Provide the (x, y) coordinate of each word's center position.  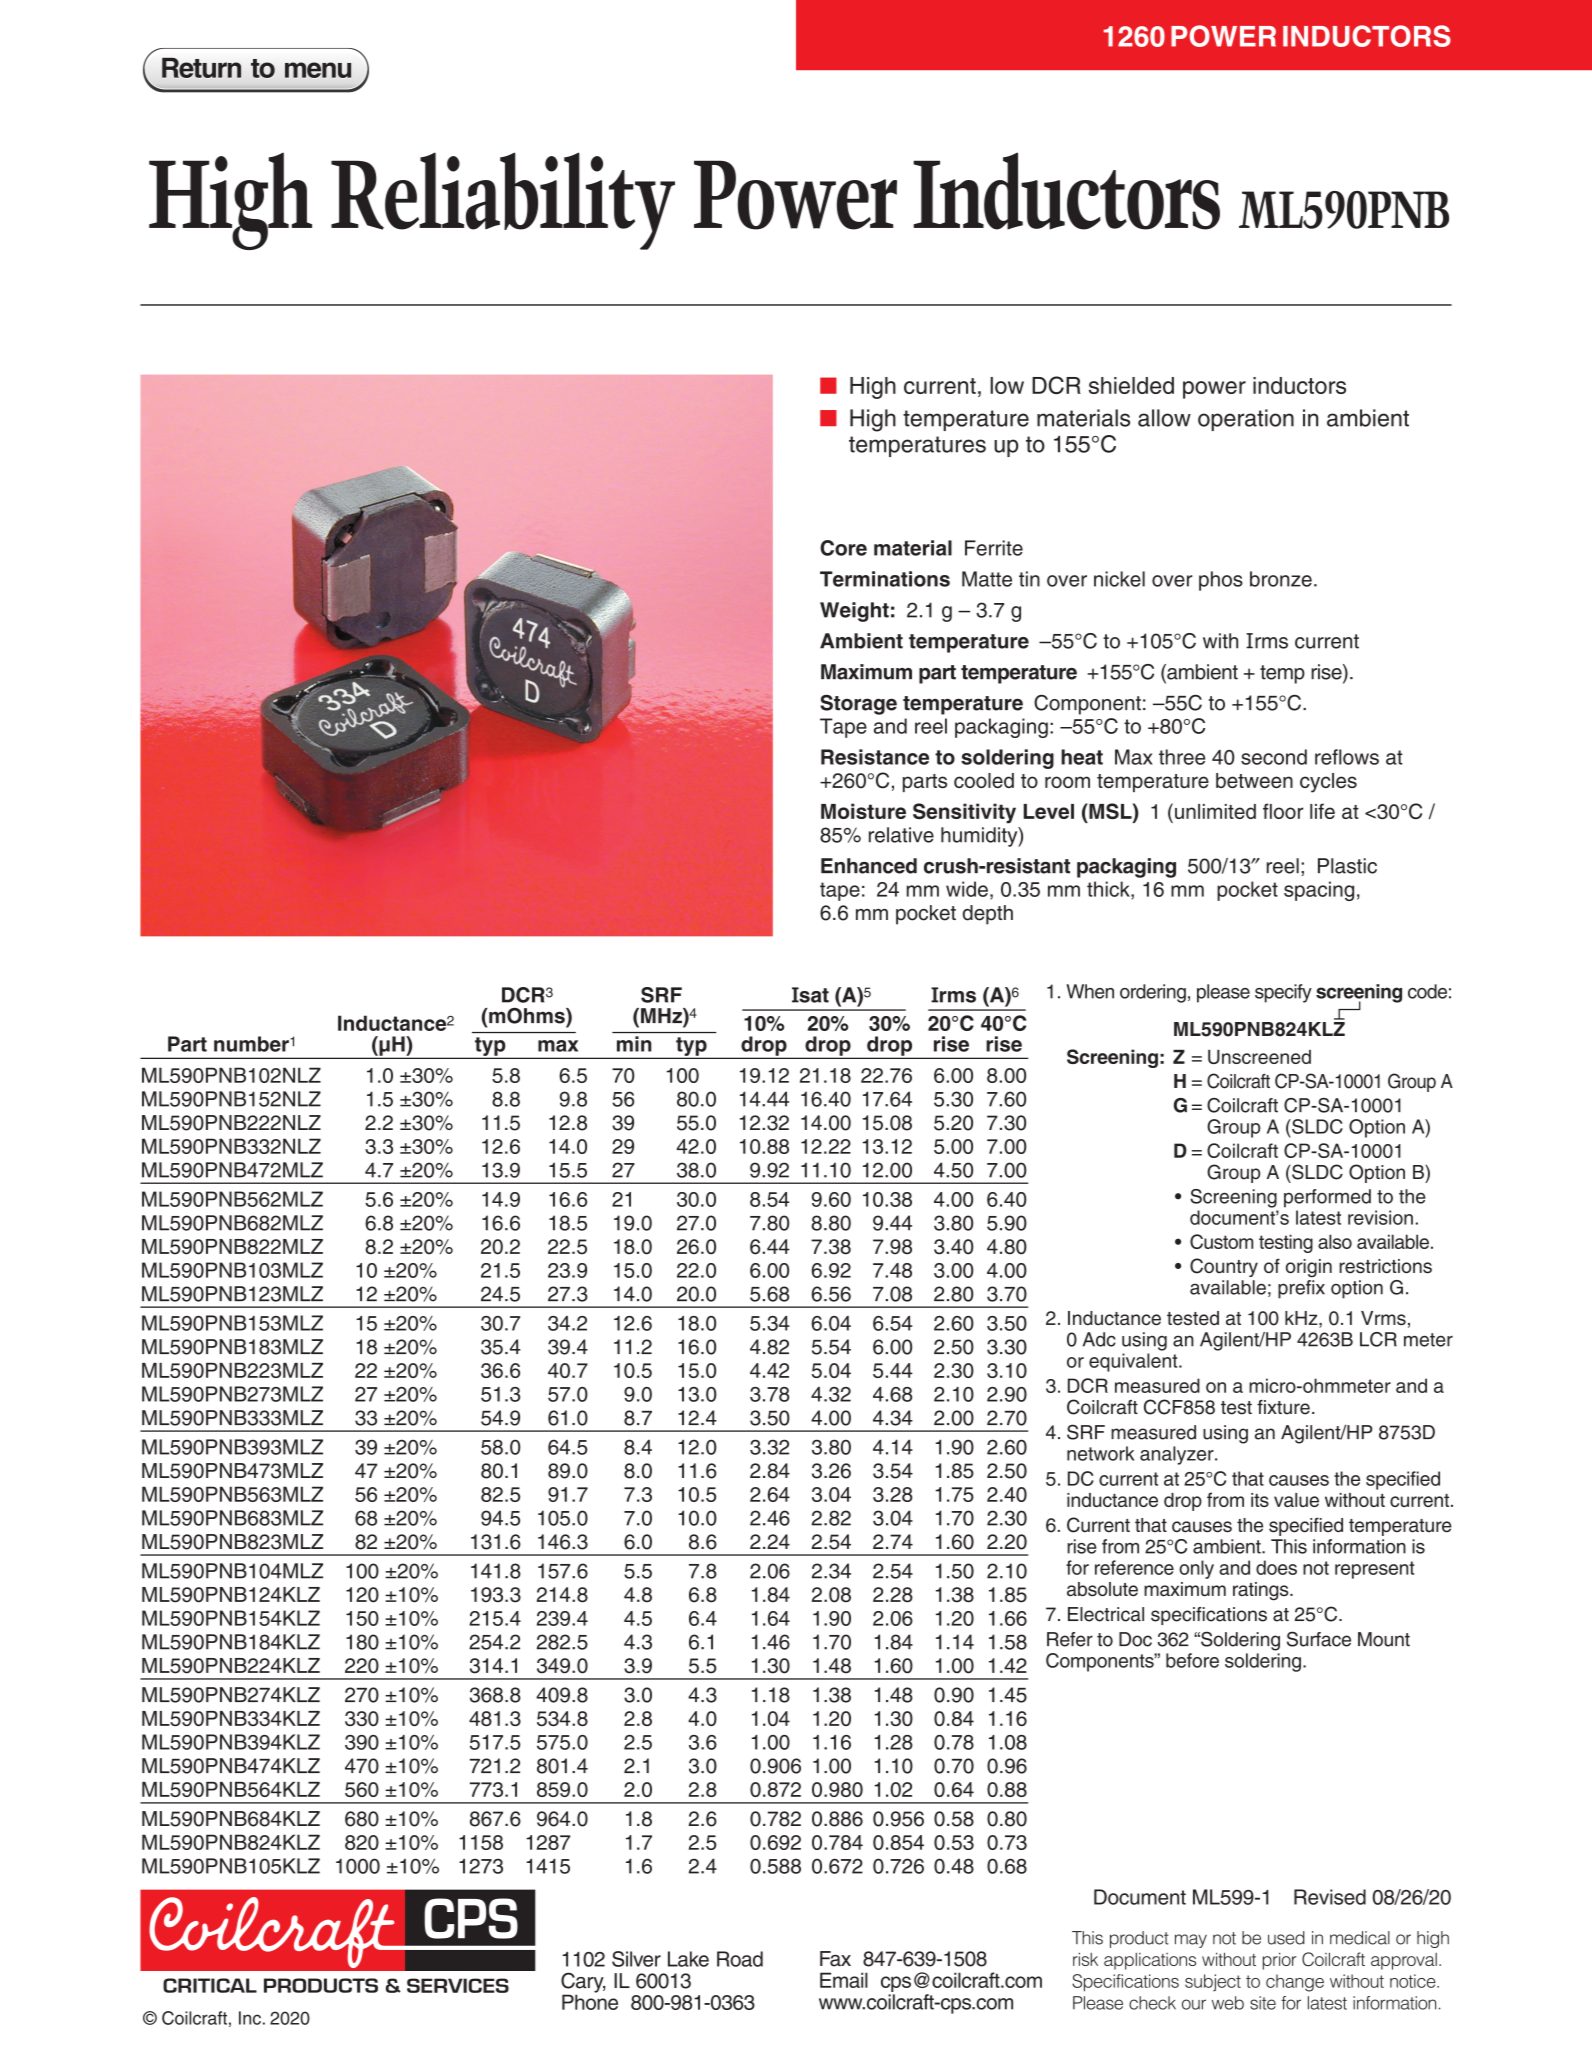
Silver (636, 1959)
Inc (250, 2018)
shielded (1131, 385)
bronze (1281, 579)
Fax (835, 1959)
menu (318, 70)
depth (988, 915)
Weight (854, 612)
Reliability (503, 201)
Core (843, 548)
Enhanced (869, 866)
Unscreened (1259, 1057)
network (1100, 1453)
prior (1279, 1961)
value (1296, 1500)
